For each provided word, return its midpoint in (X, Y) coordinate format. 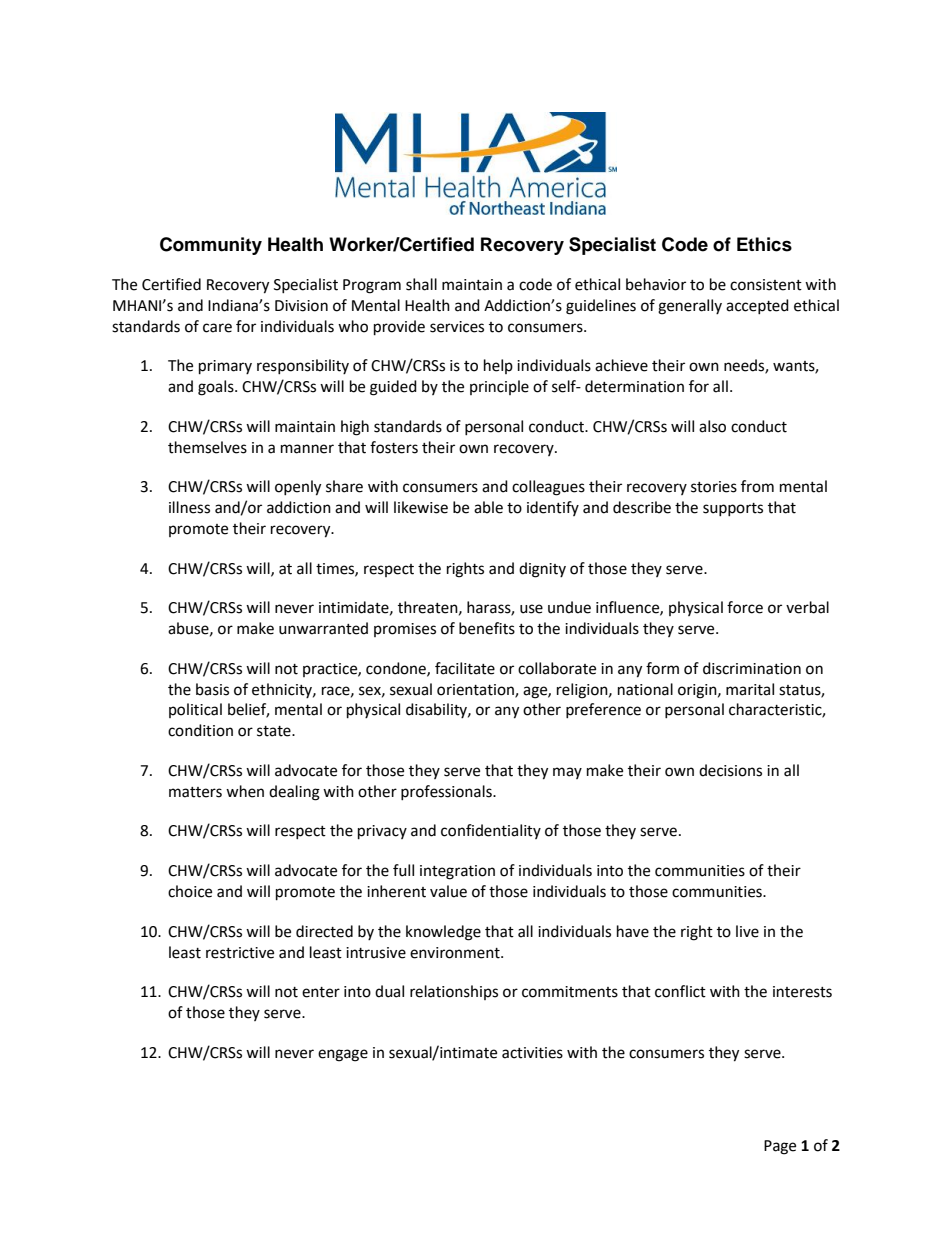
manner (307, 449)
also (712, 426)
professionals (447, 792)
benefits (487, 628)
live (747, 931)
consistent (766, 285)
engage (343, 1055)
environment (456, 953)
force (745, 607)
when (245, 791)
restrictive (240, 953)
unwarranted (323, 628)
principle (499, 387)
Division (301, 306)
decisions (730, 770)
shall (421, 284)
